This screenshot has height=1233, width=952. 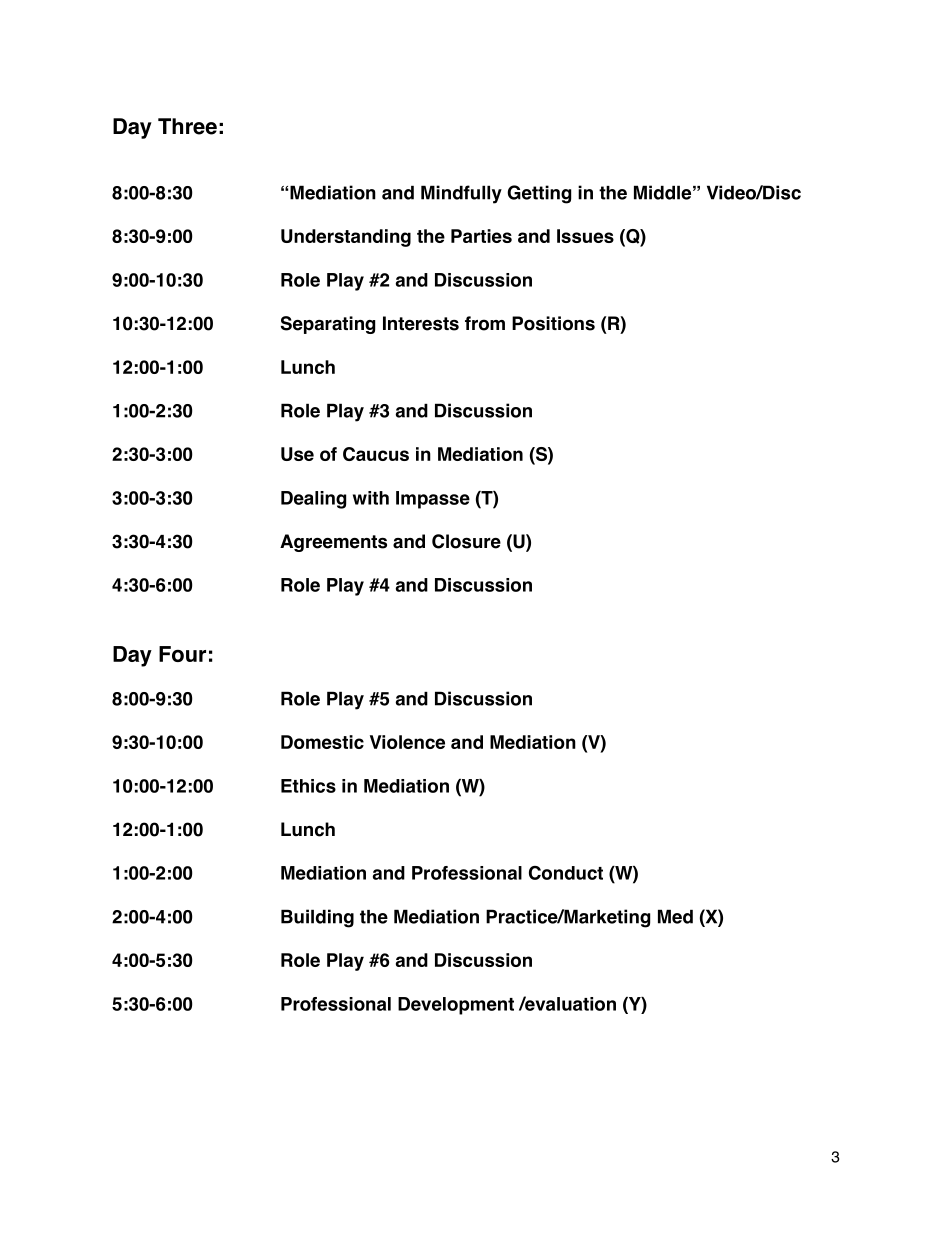 I want to click on Four, so click(x=182, y=654).
